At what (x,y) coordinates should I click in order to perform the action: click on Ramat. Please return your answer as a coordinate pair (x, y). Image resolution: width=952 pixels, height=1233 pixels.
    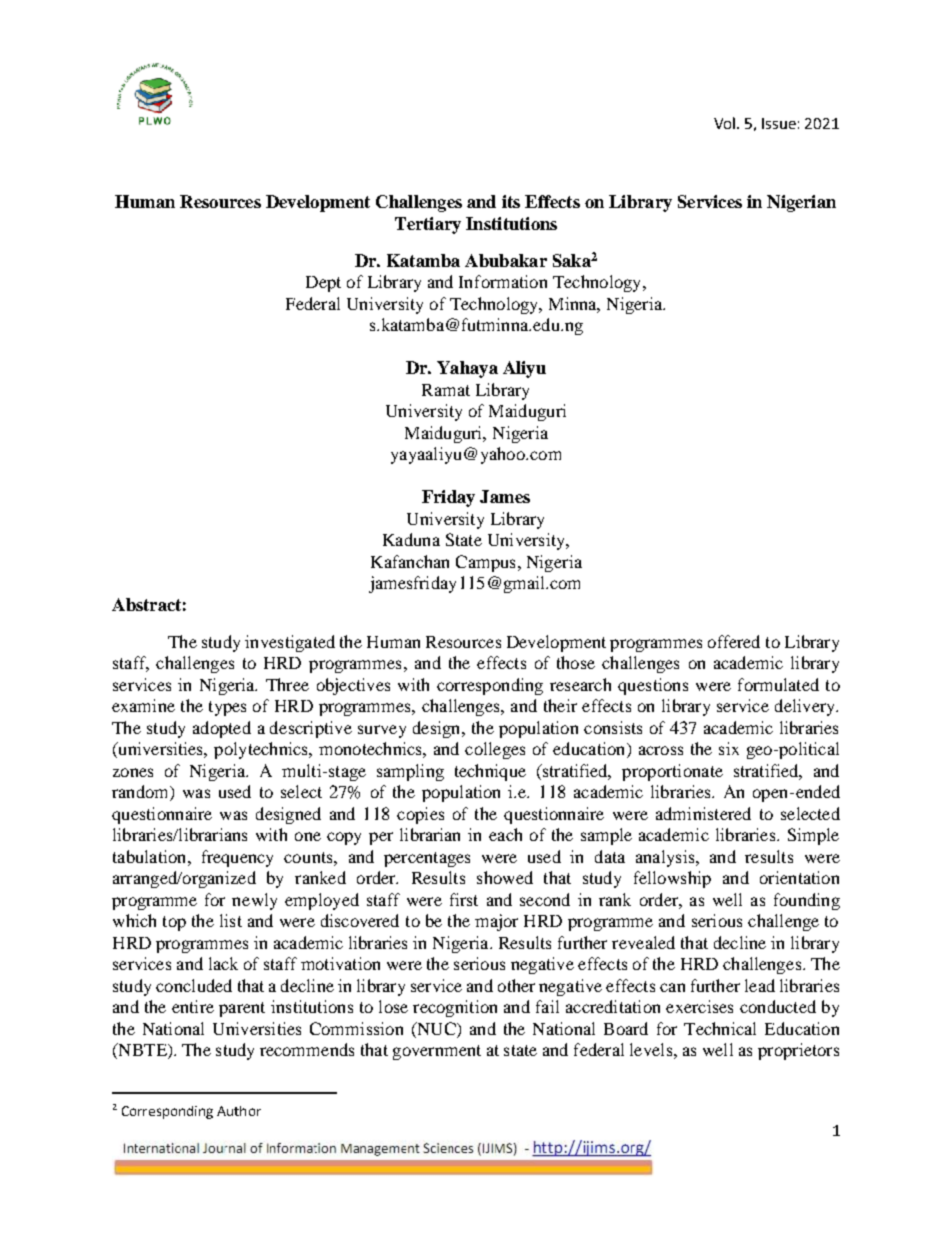
    Looking at the image, I should click on (446, 390).
